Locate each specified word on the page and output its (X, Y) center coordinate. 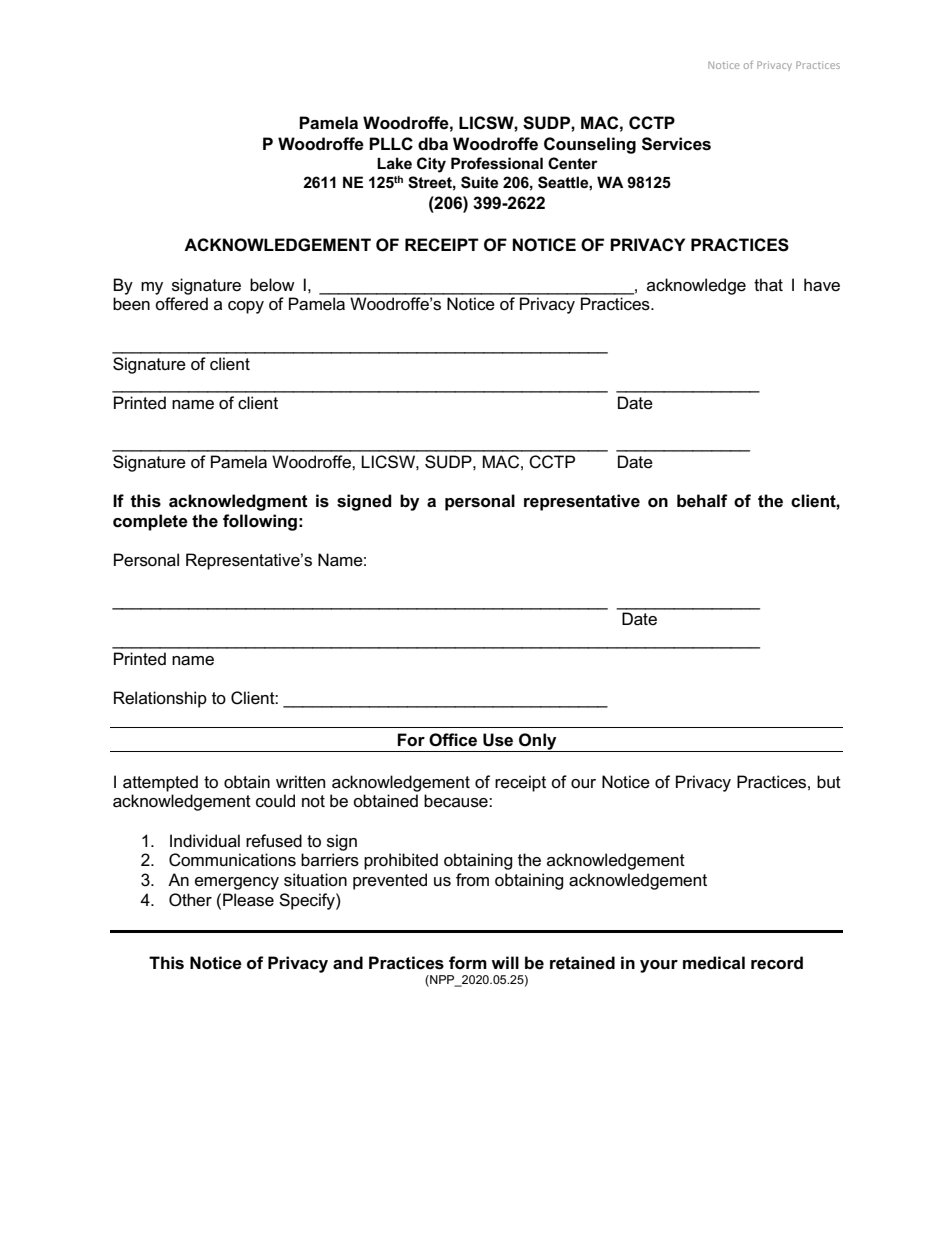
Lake (394, 163)
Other (190, 900)
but (829, 782)
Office (453, 740)
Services (676, 144)
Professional (497, 163)
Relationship (160, 699)
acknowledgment (238, 502)
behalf (702, 501)
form (468, 962)
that (768, 285)
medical (714, 963)
